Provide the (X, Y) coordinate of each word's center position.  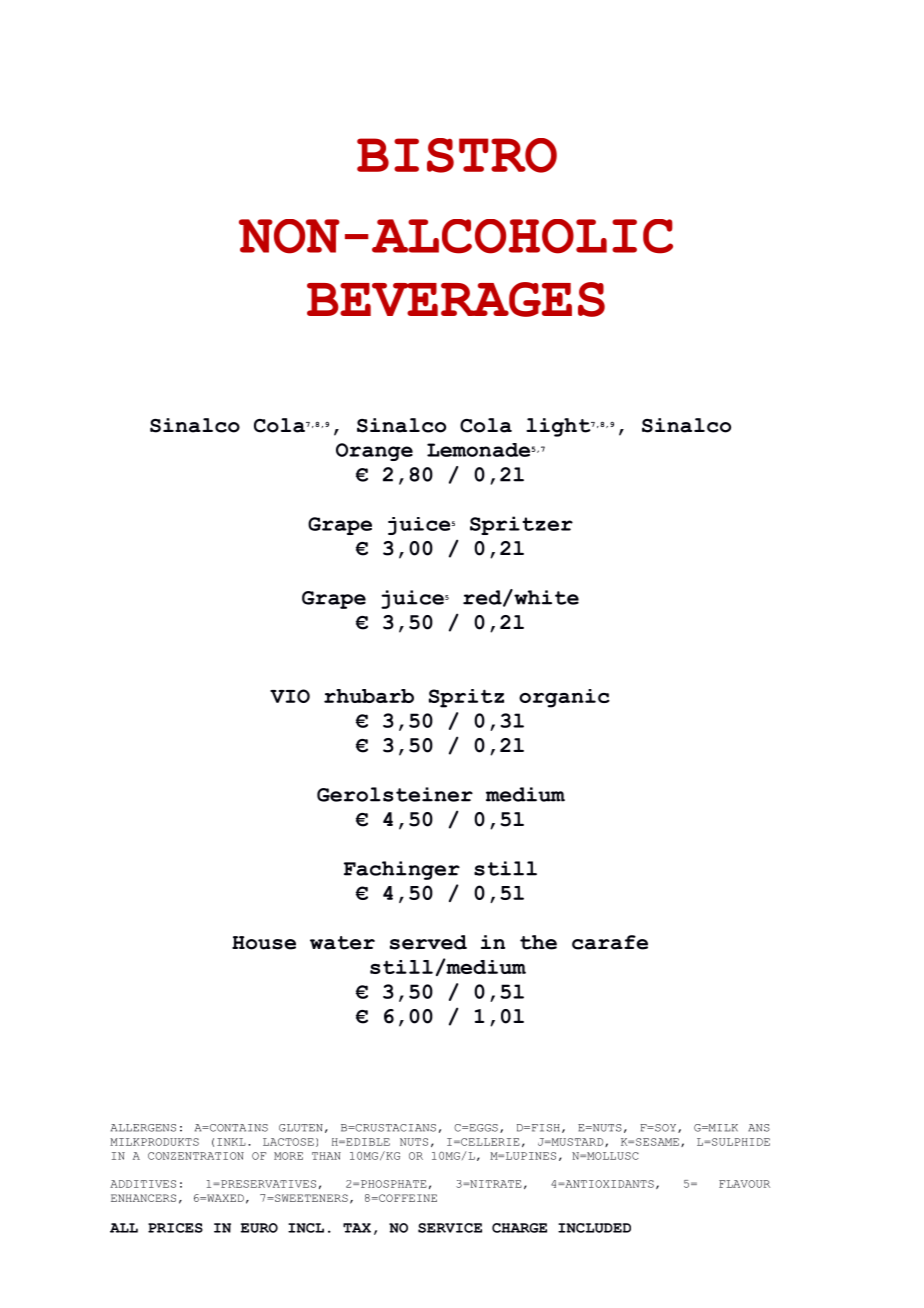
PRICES (175, 1228)
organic (564, 698)
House (264, 943)
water (342, 943)
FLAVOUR (744, 1184)
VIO (290, 696)
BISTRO (457, 155)
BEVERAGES (456, 299)
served (428, 942)
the (538, 942)
